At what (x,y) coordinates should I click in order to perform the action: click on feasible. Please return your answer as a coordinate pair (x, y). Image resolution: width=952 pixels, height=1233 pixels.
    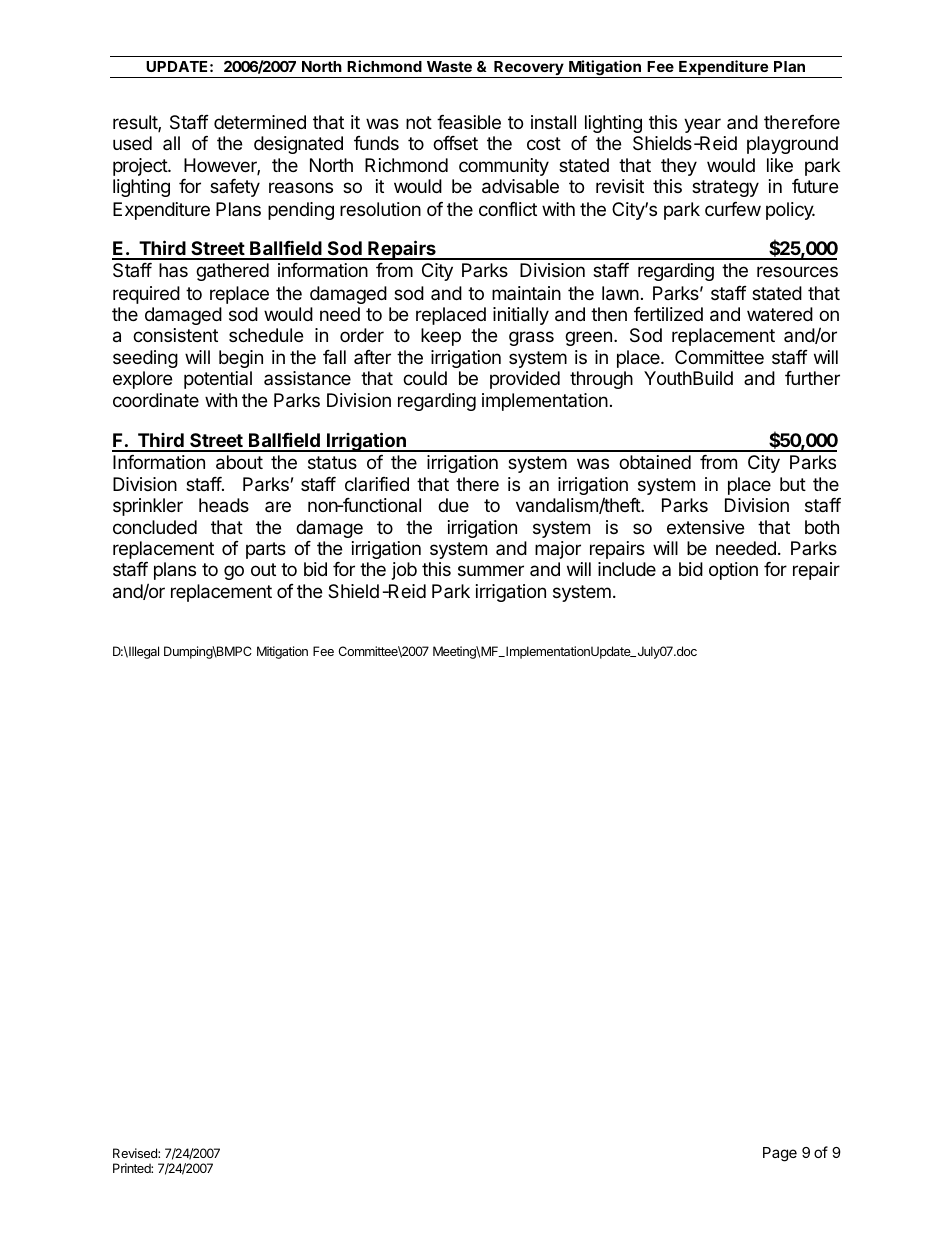
    Looking at the image, I should click on (469, 122).
